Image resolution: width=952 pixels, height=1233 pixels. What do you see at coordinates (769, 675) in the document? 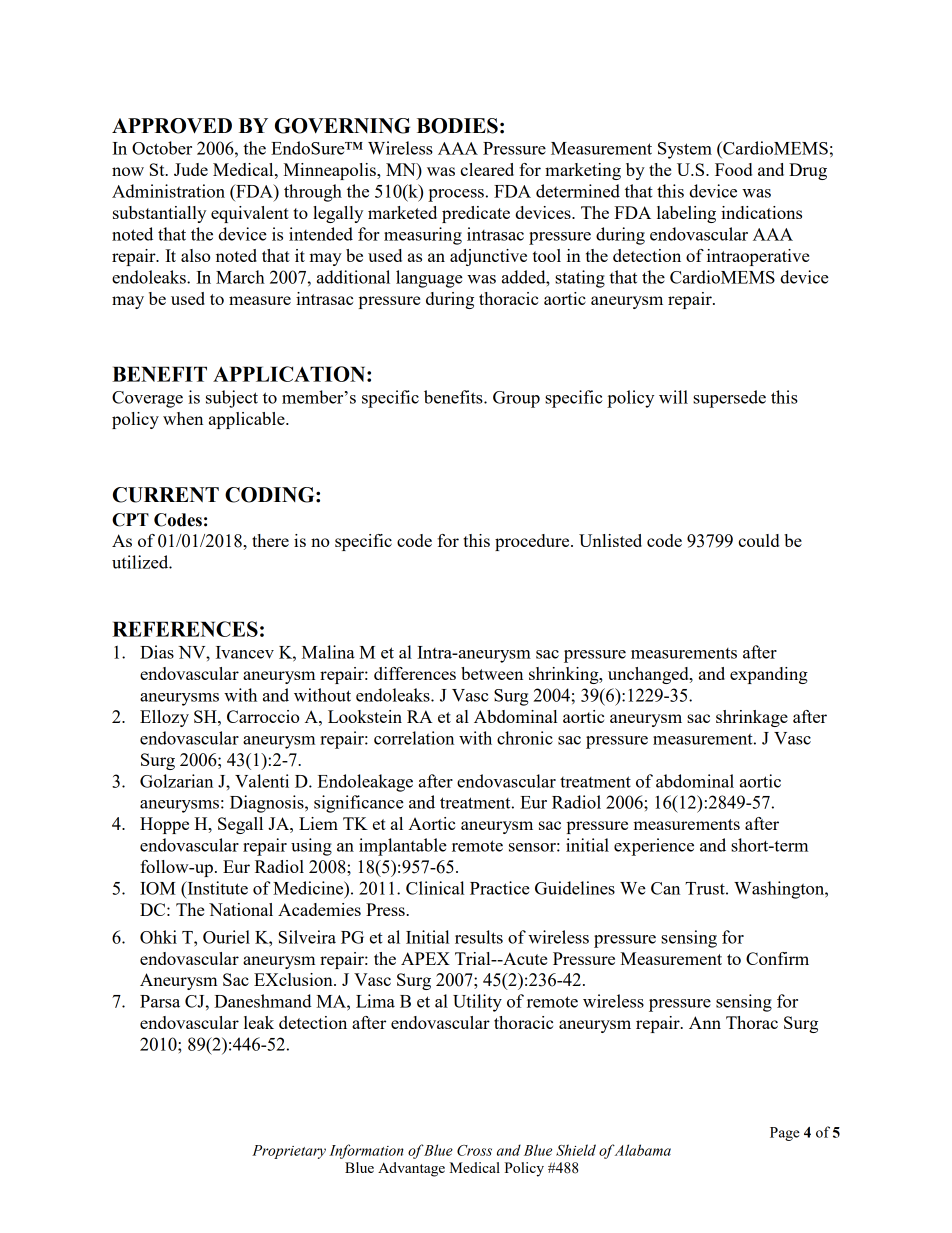
I see `expanding` at bounding box center [769, 675].
